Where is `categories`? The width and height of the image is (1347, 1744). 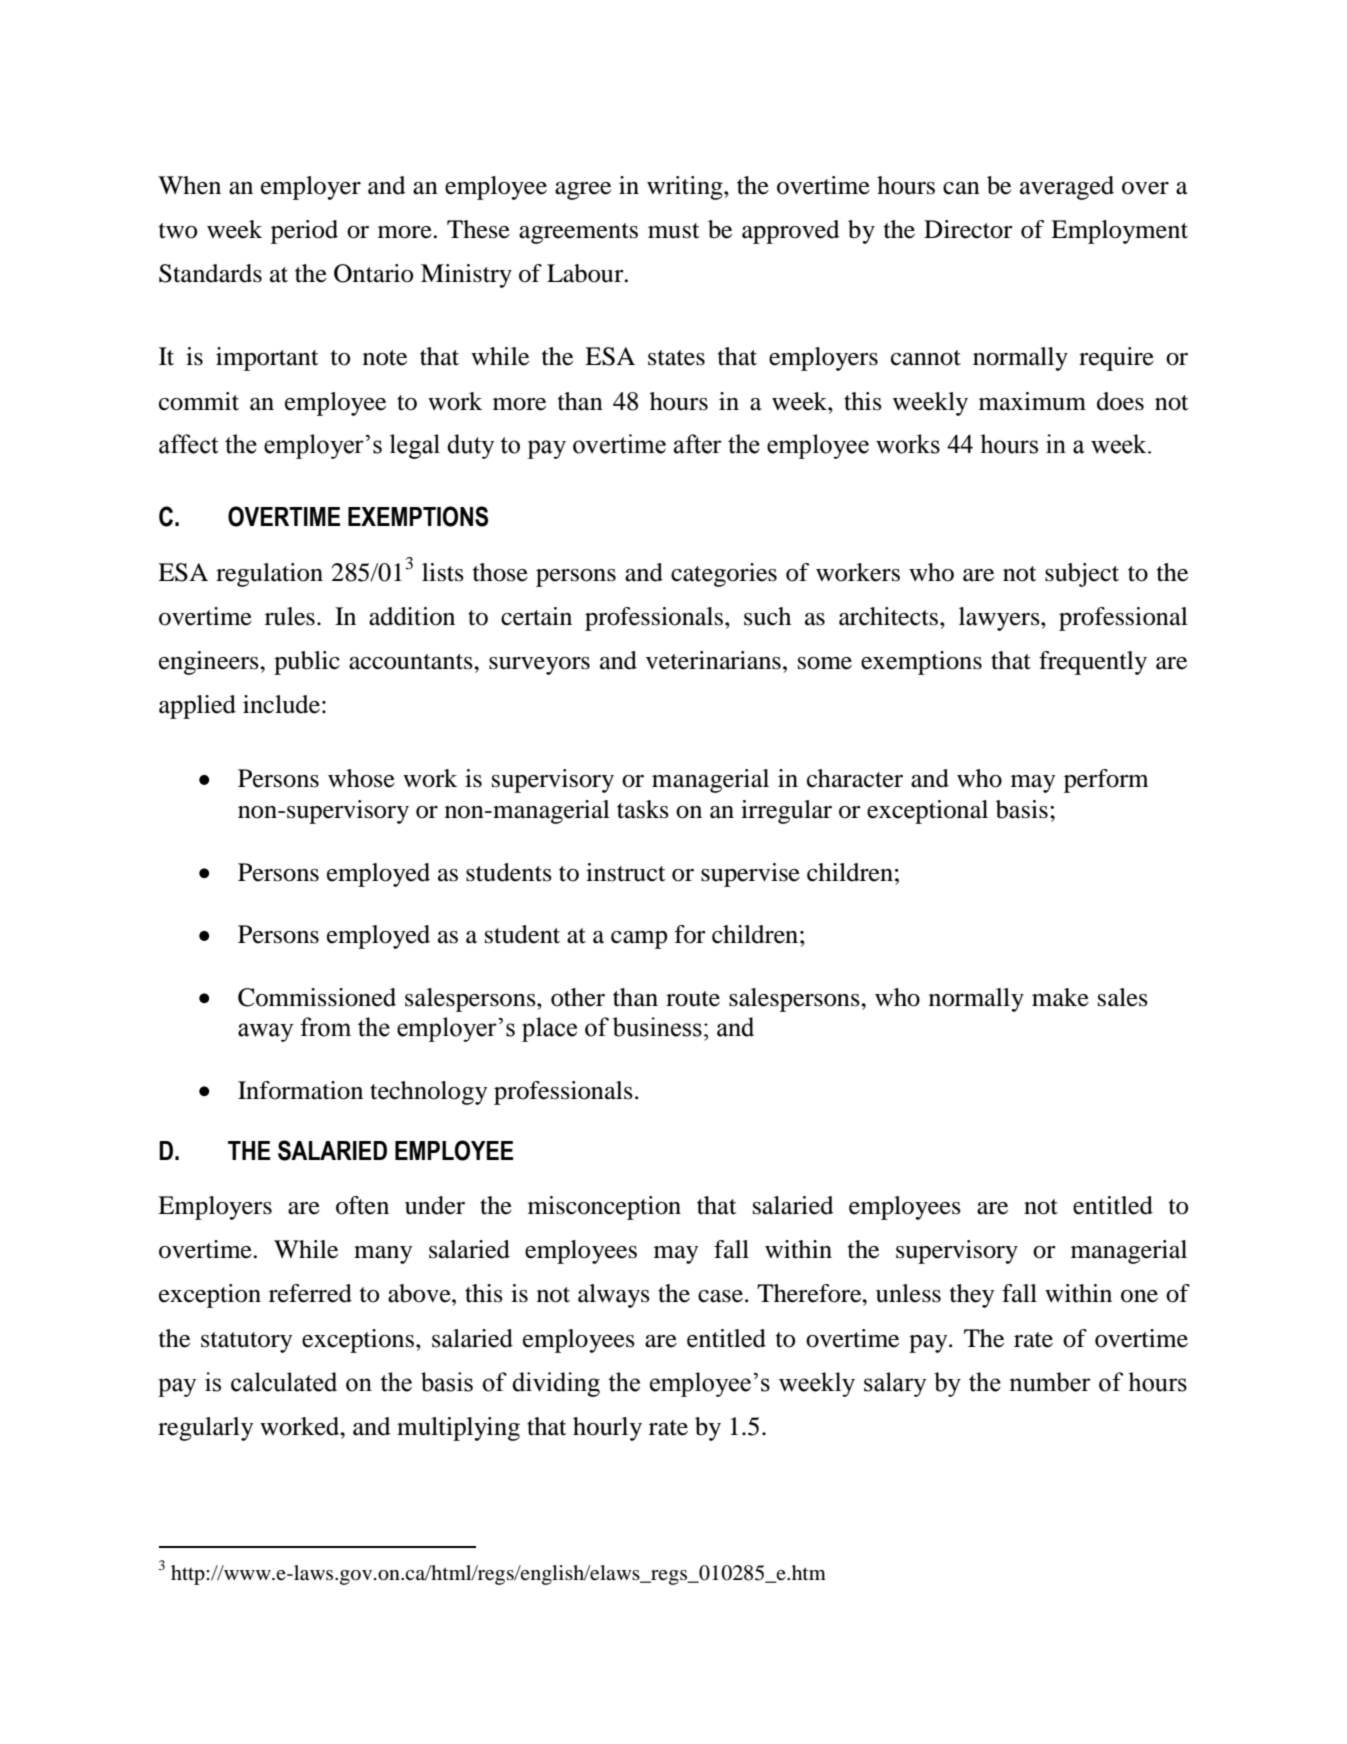 categories is located at coordinates (724, 575).
